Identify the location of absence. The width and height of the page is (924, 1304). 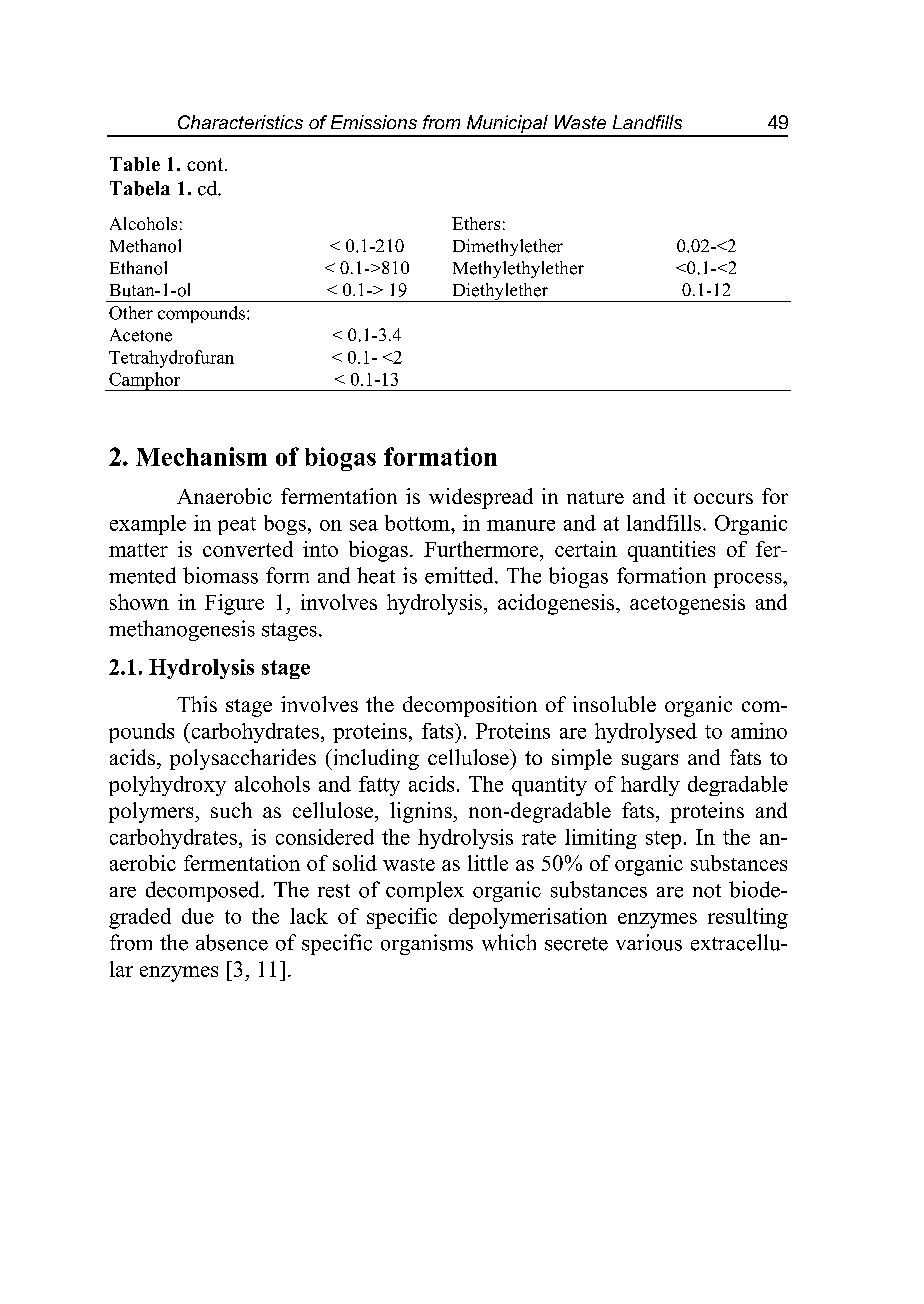
(232, 942).
